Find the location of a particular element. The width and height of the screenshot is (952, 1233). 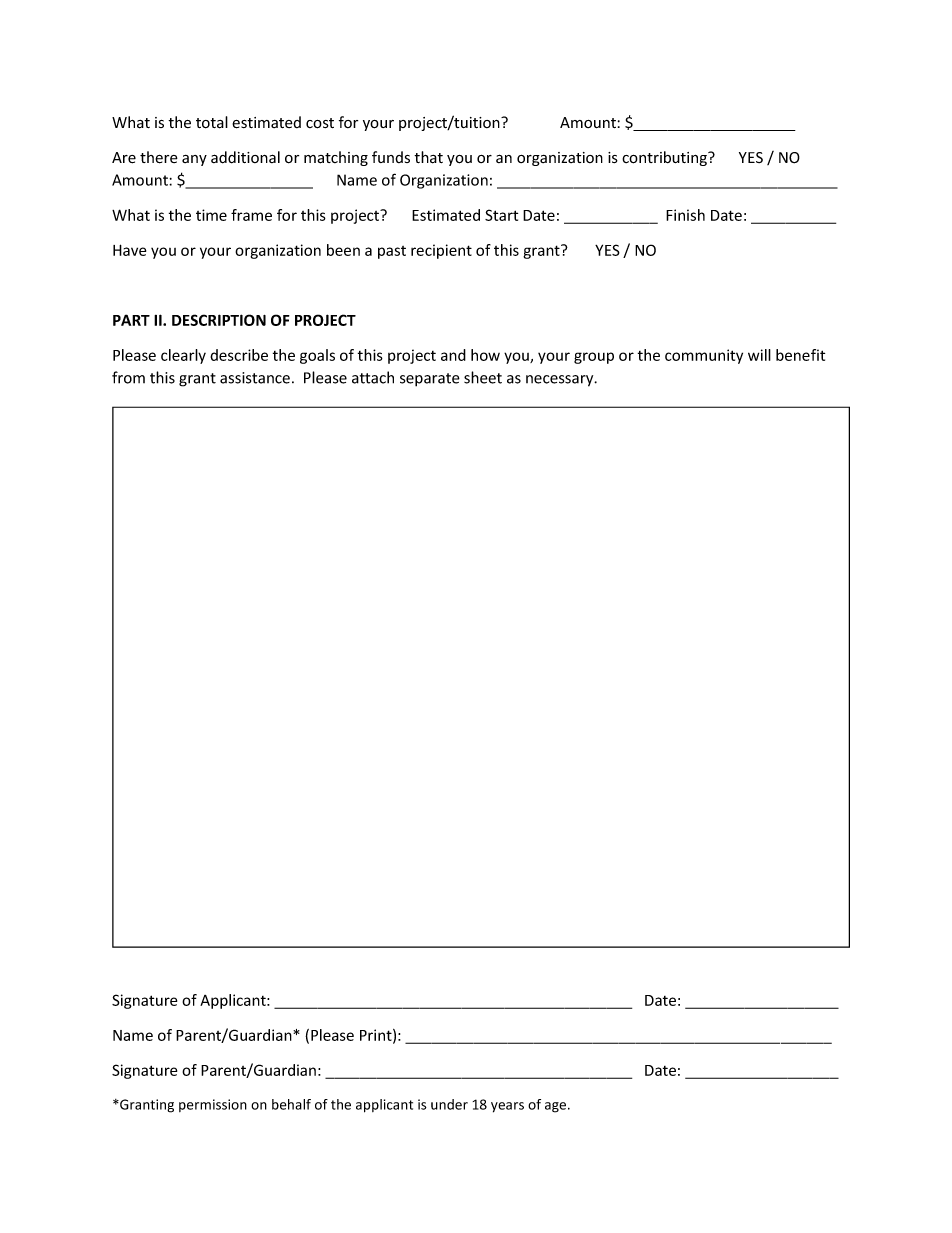

any is located at coordinates (194, 160).
